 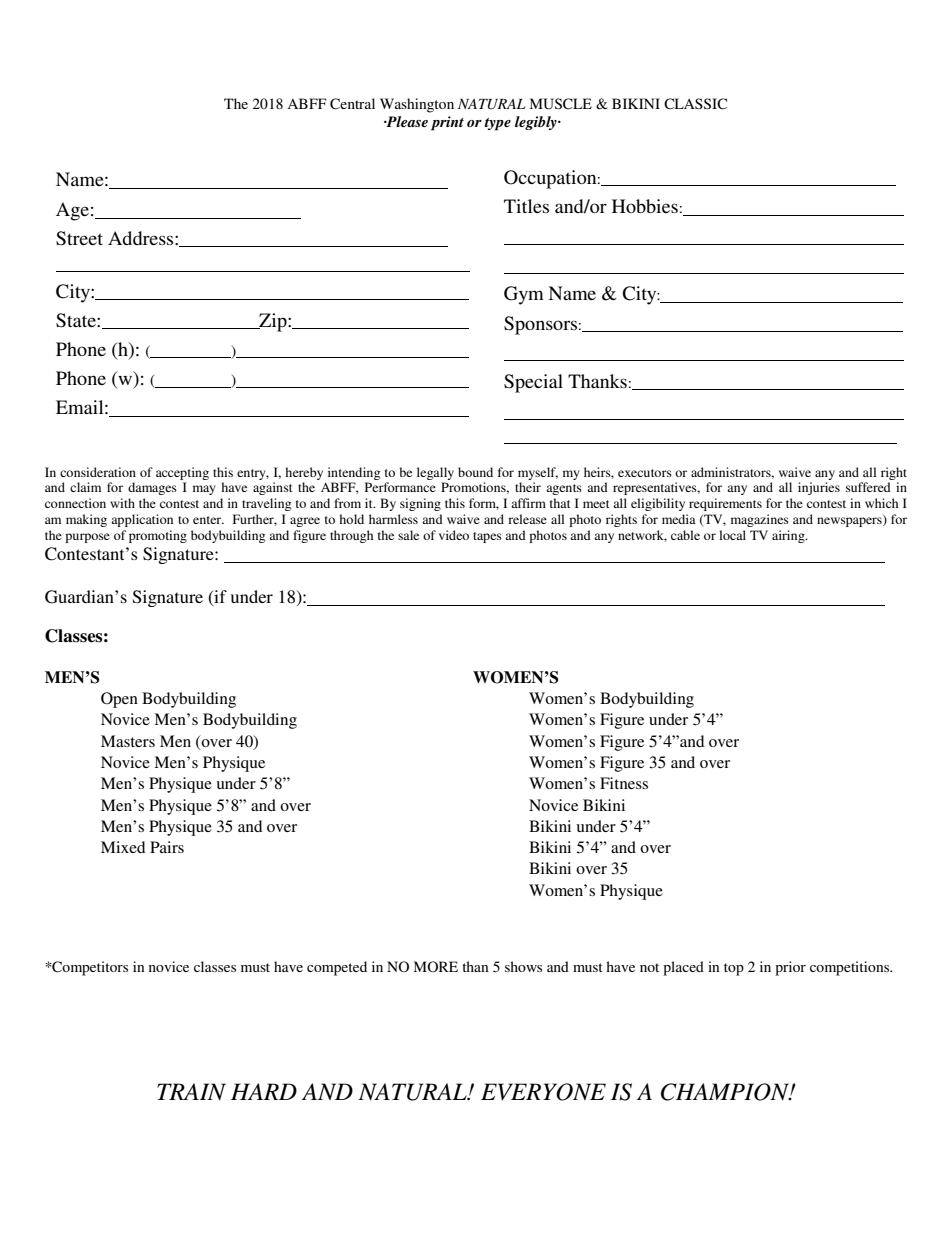 I want to click on TRAIN, so click(x=191, y=1092).
